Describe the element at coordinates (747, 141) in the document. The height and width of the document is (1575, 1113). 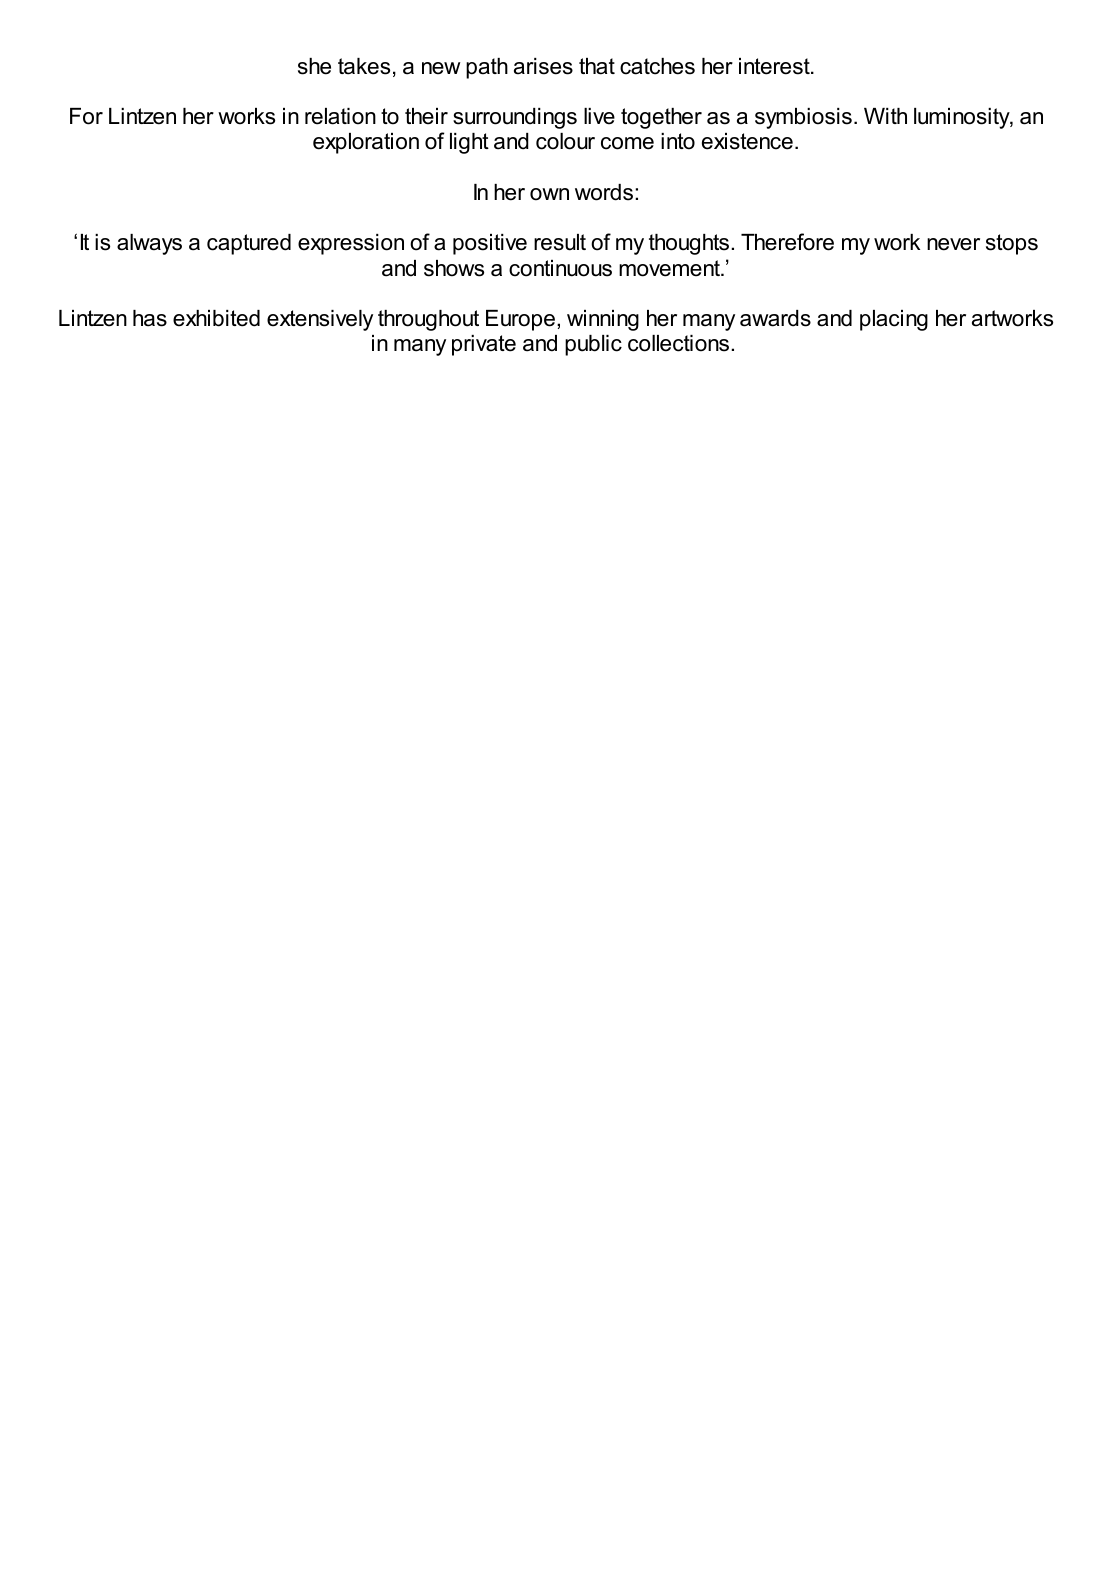
I see `existence` at that location.
